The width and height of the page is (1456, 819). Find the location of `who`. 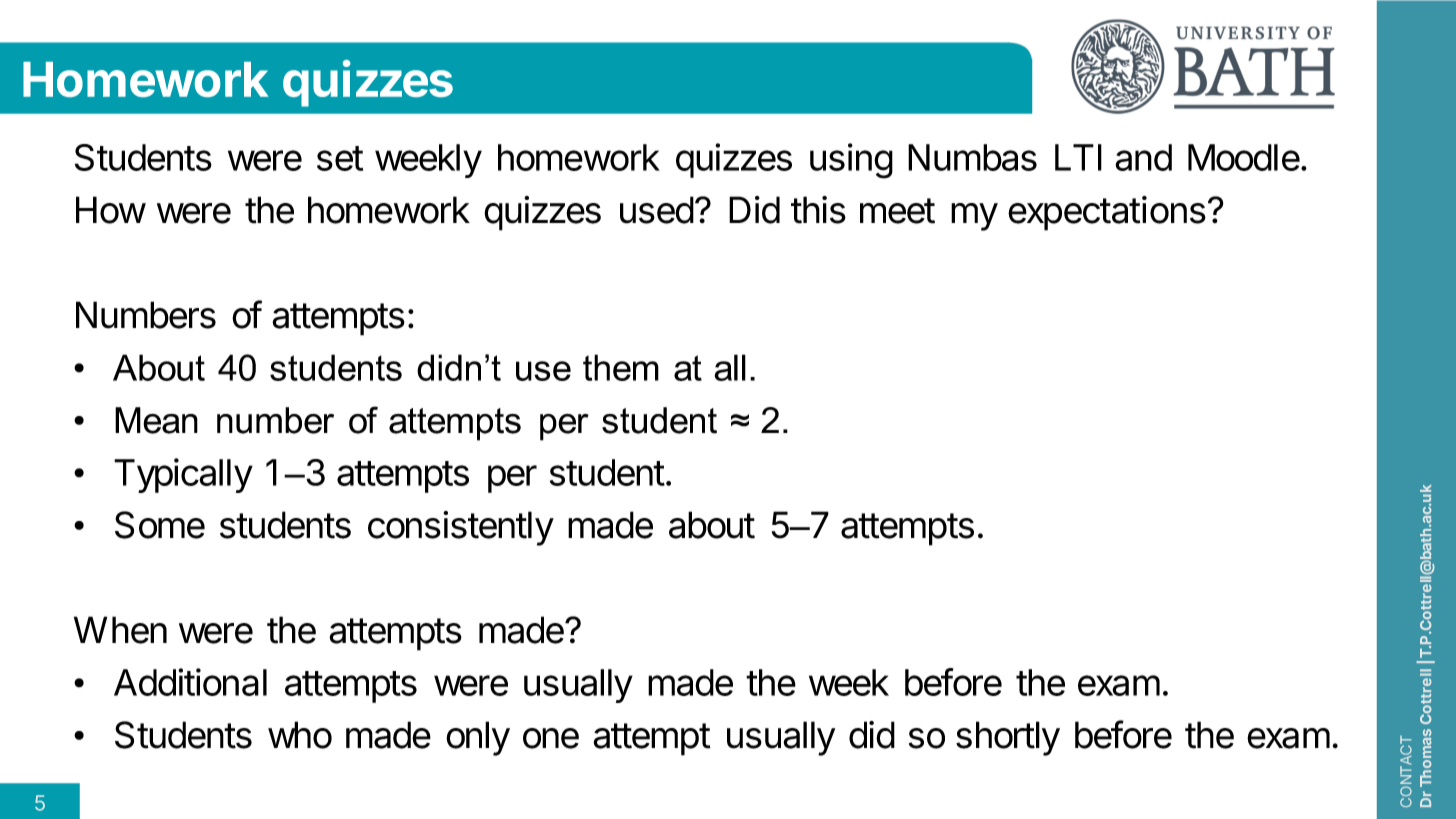

who is located at coordinates (300, 735).
